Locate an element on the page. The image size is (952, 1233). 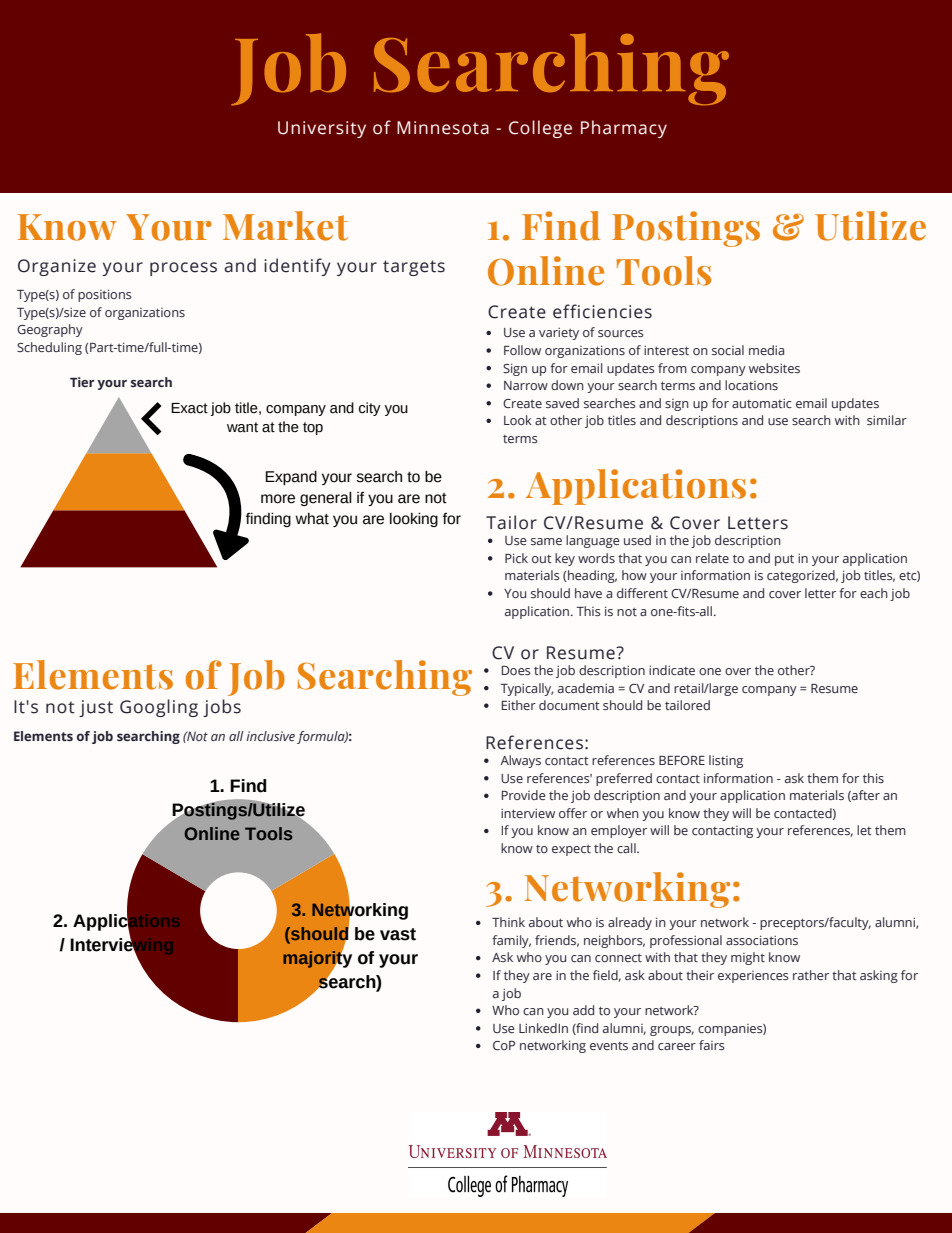
city is located at coordinates (370, 409).
